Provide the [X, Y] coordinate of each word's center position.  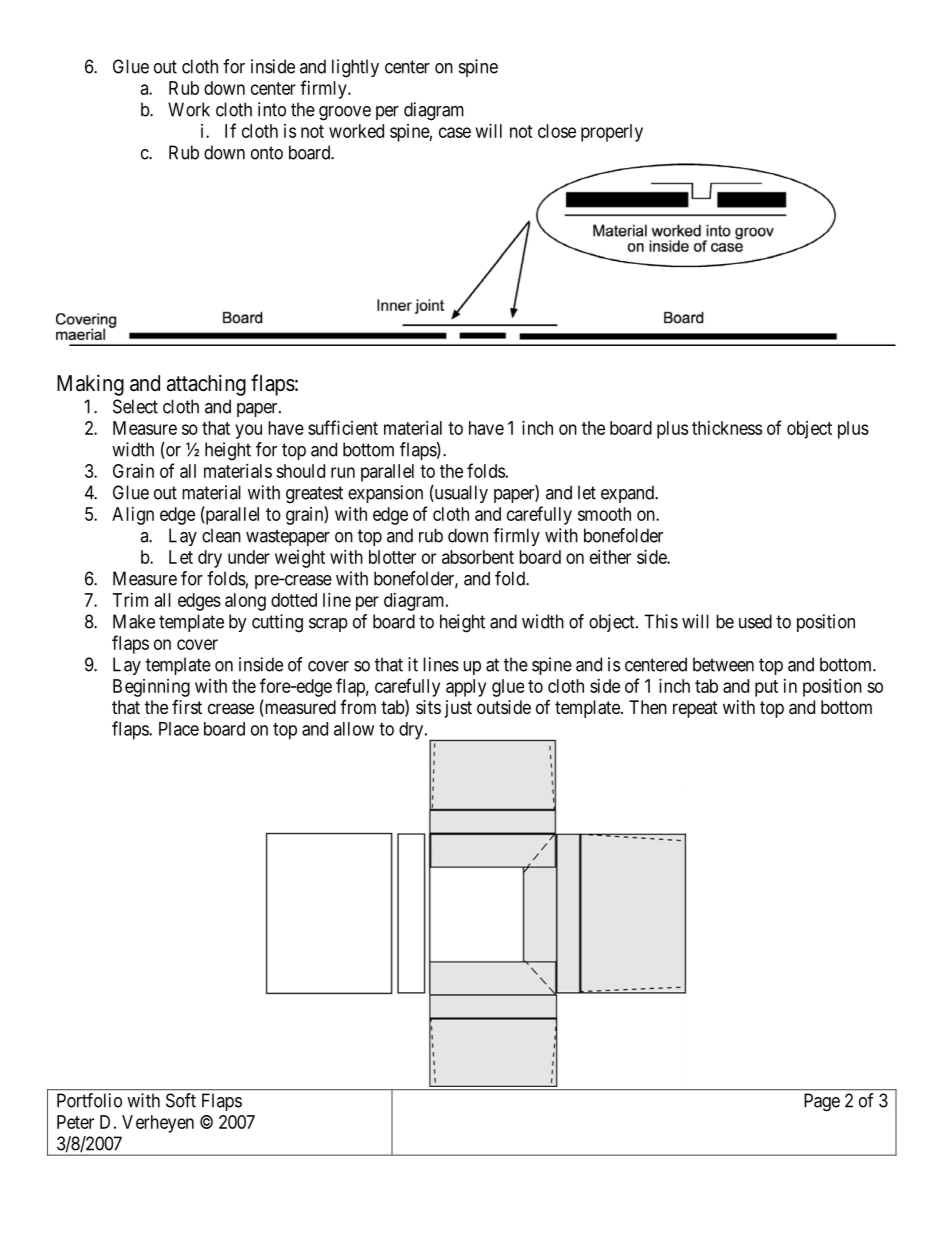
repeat [695, 709]
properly [612, 133]
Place [179, 729]
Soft [181, 1100]
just [458, 709]
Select [135, 406]
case [455, 132]
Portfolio [89, 1100]
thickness [727, 428]
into [272, 109]
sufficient [343, 427]
